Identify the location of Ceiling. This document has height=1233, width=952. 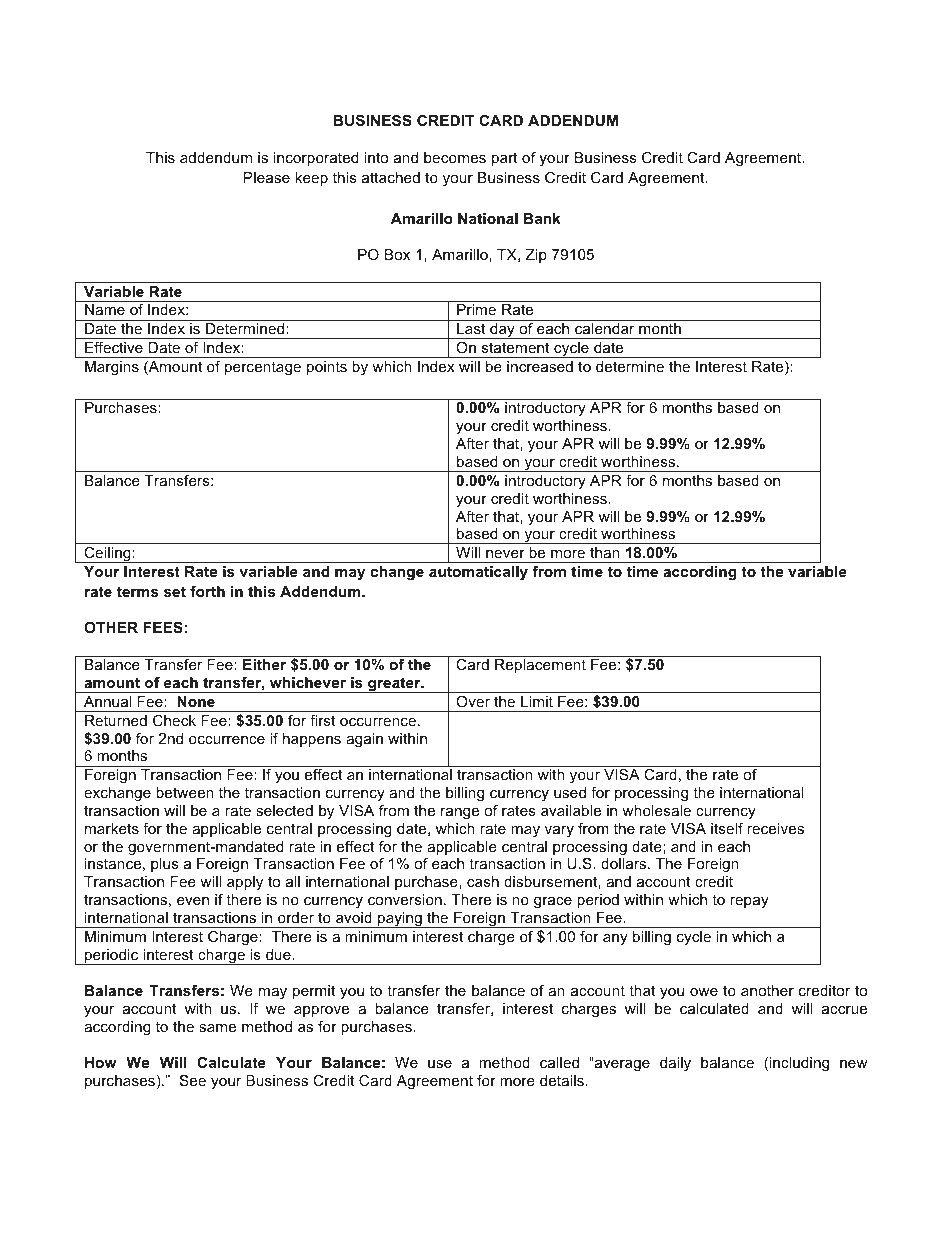
(107, 555).
